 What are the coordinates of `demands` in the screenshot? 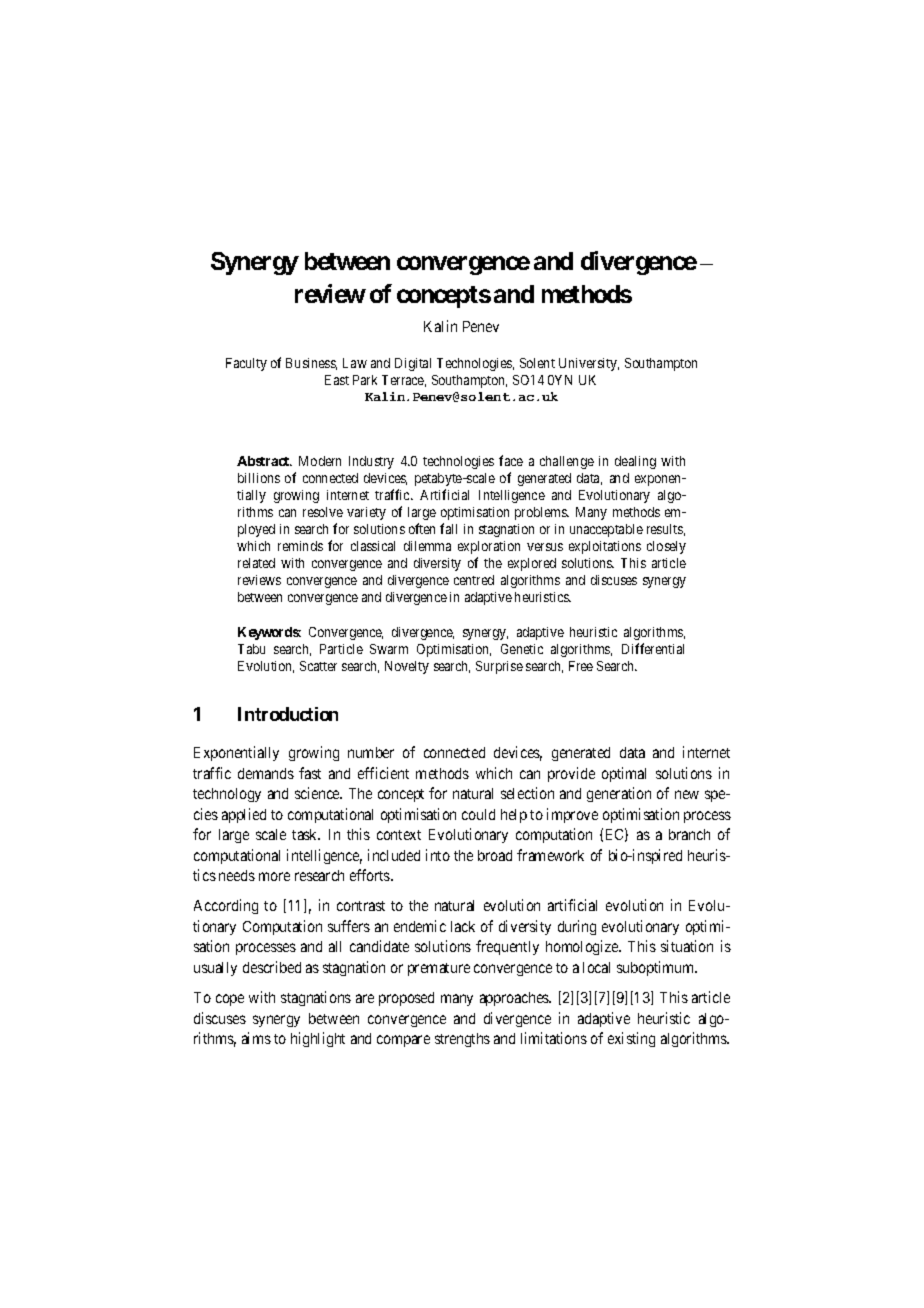 It's located at (266, 773).
